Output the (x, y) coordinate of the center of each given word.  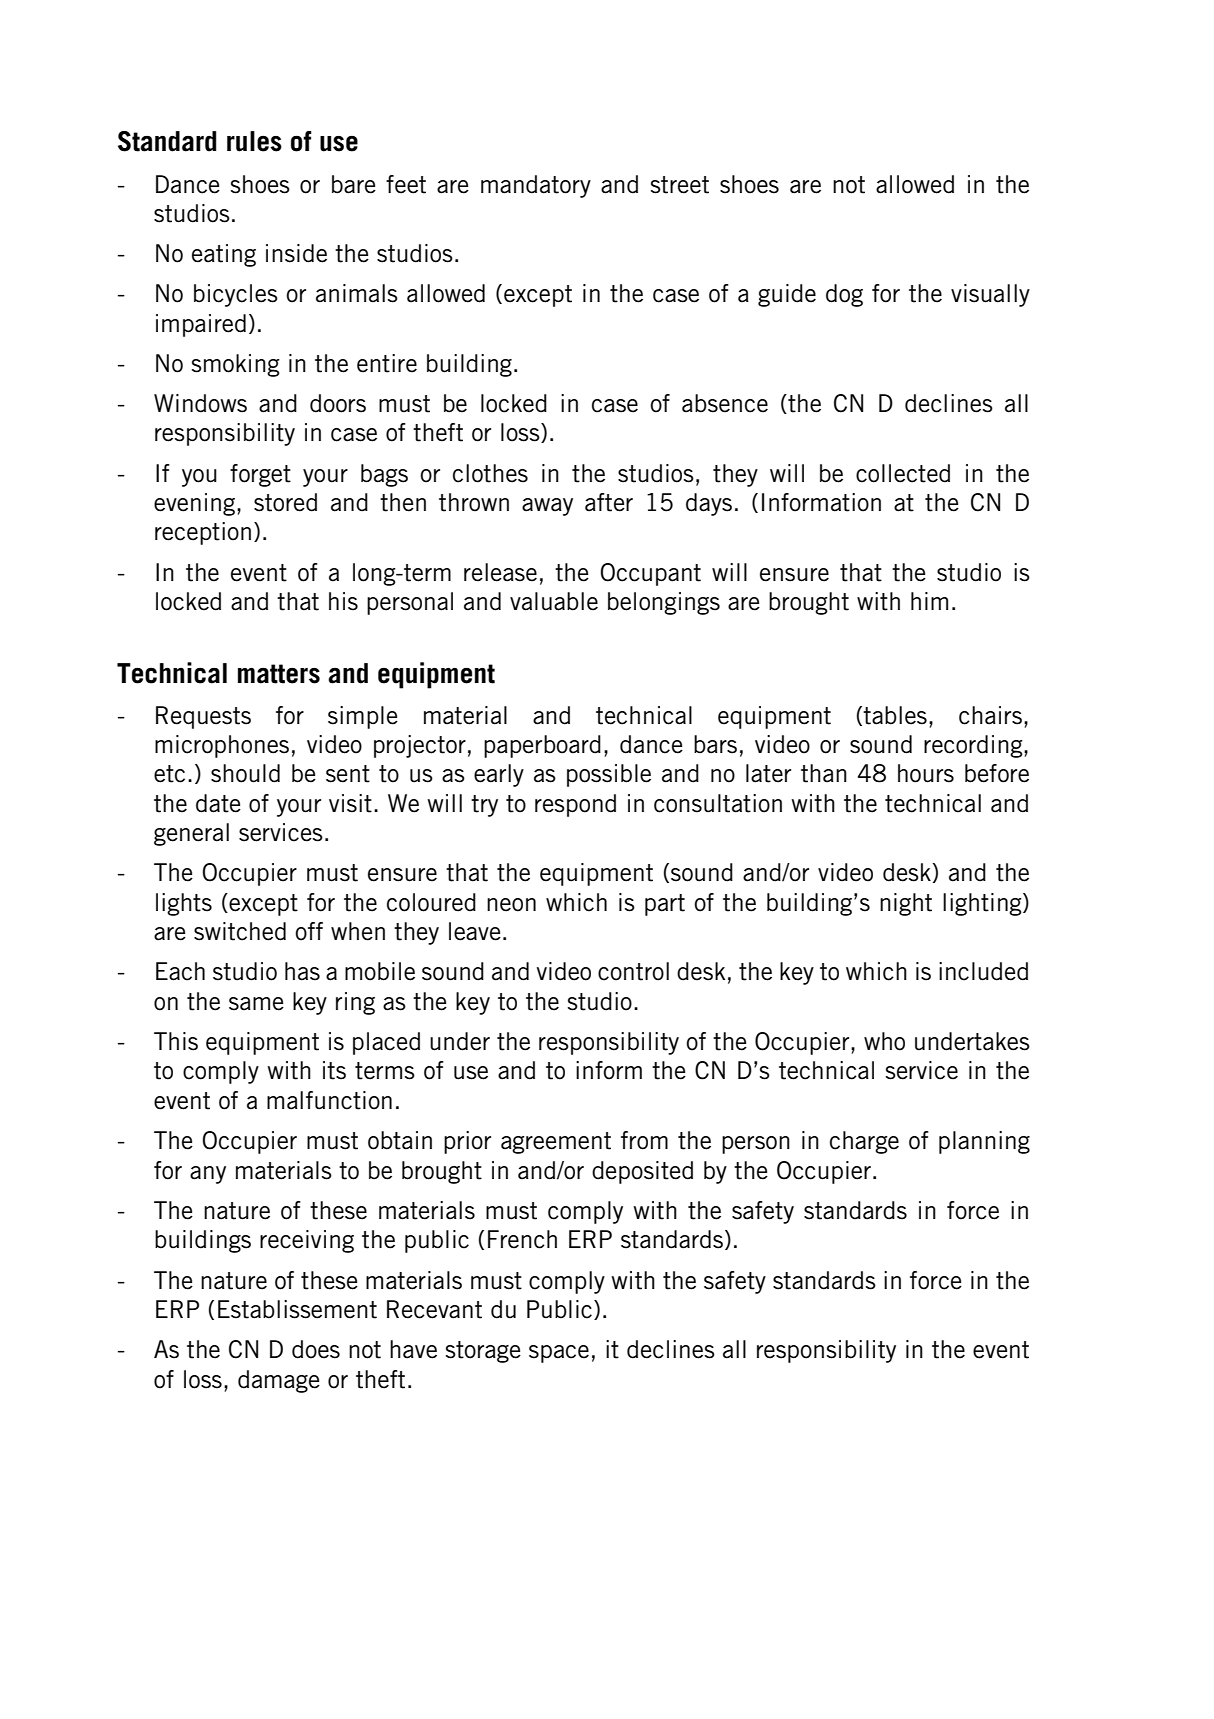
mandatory (536, 186)
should (245, 773)
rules (254, 141)
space (559, 1354)
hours (926, 773)
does (316, 1349)
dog (844, 295)
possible (609, 775)
